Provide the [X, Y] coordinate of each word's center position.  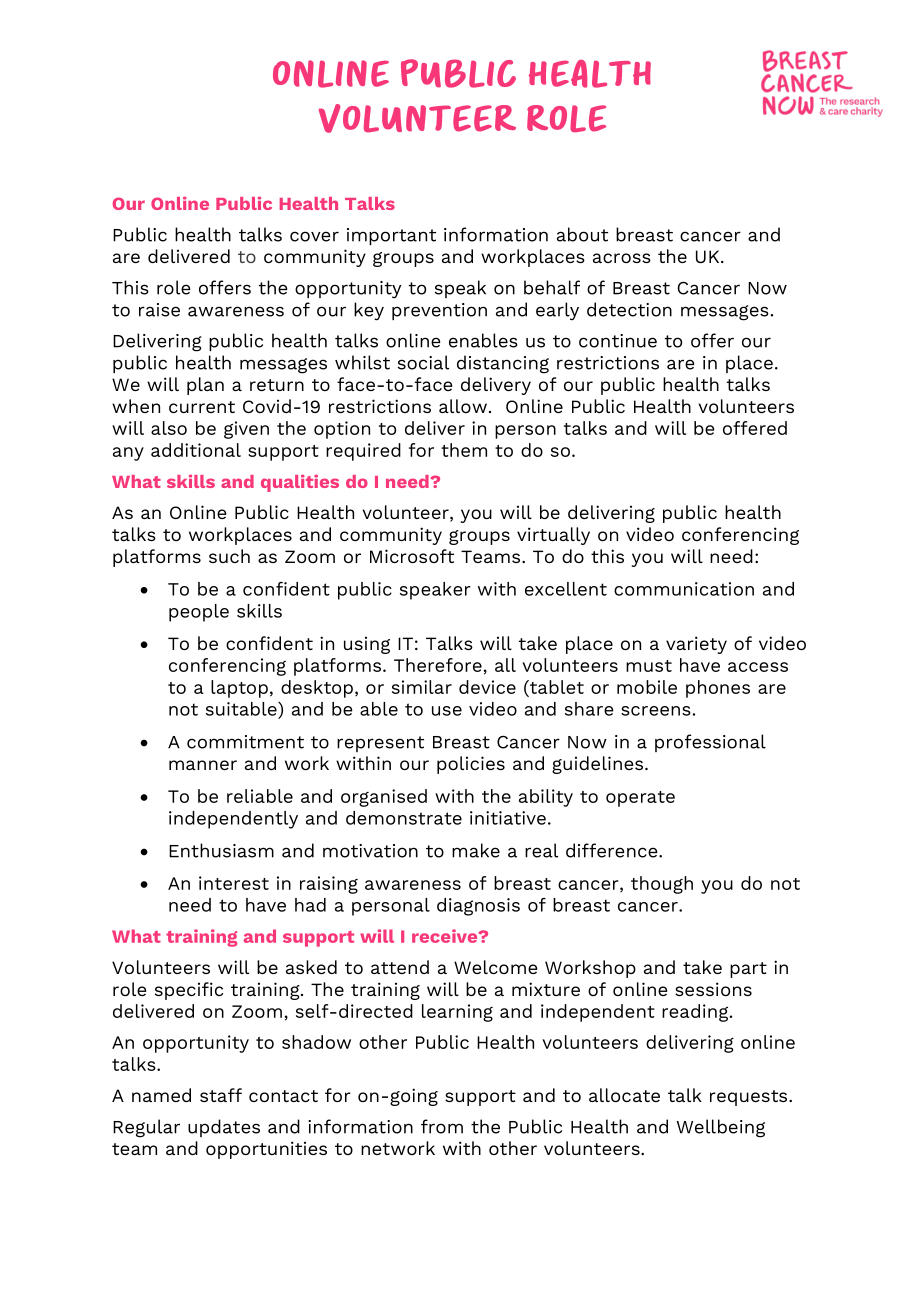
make [476, 850]
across [622, 258]
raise [159, 310]
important [391, 236]
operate [640, 799]
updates [224, 1128]
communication [684, 589]
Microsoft [412, 556]
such [229, 556]
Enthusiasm [221, 850]
